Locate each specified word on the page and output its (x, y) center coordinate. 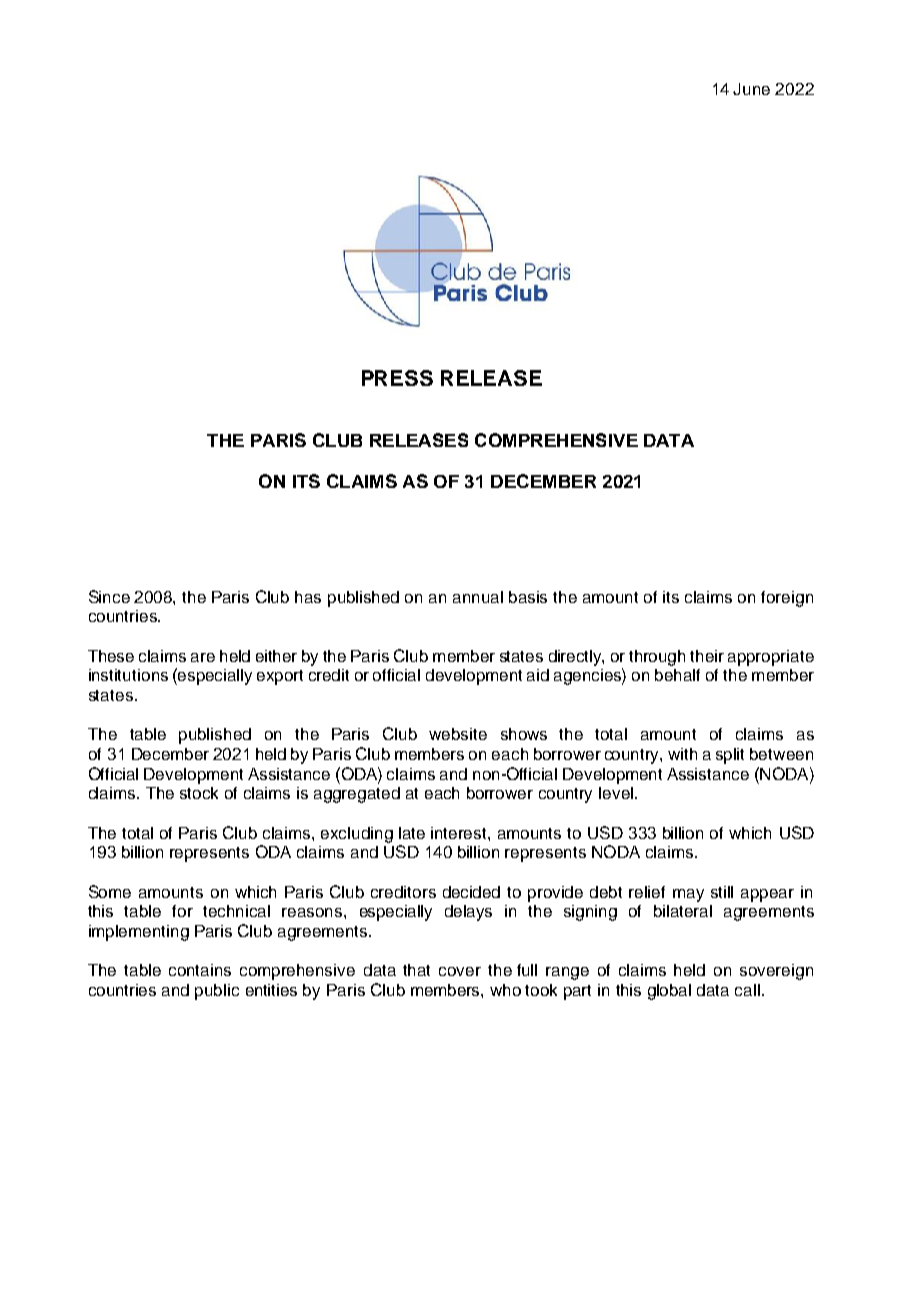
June (751, 89)
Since (109, 596)
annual (478, 597)
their (707, 656)
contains (200, 970)
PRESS (397, 378)
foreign (787, 599)
